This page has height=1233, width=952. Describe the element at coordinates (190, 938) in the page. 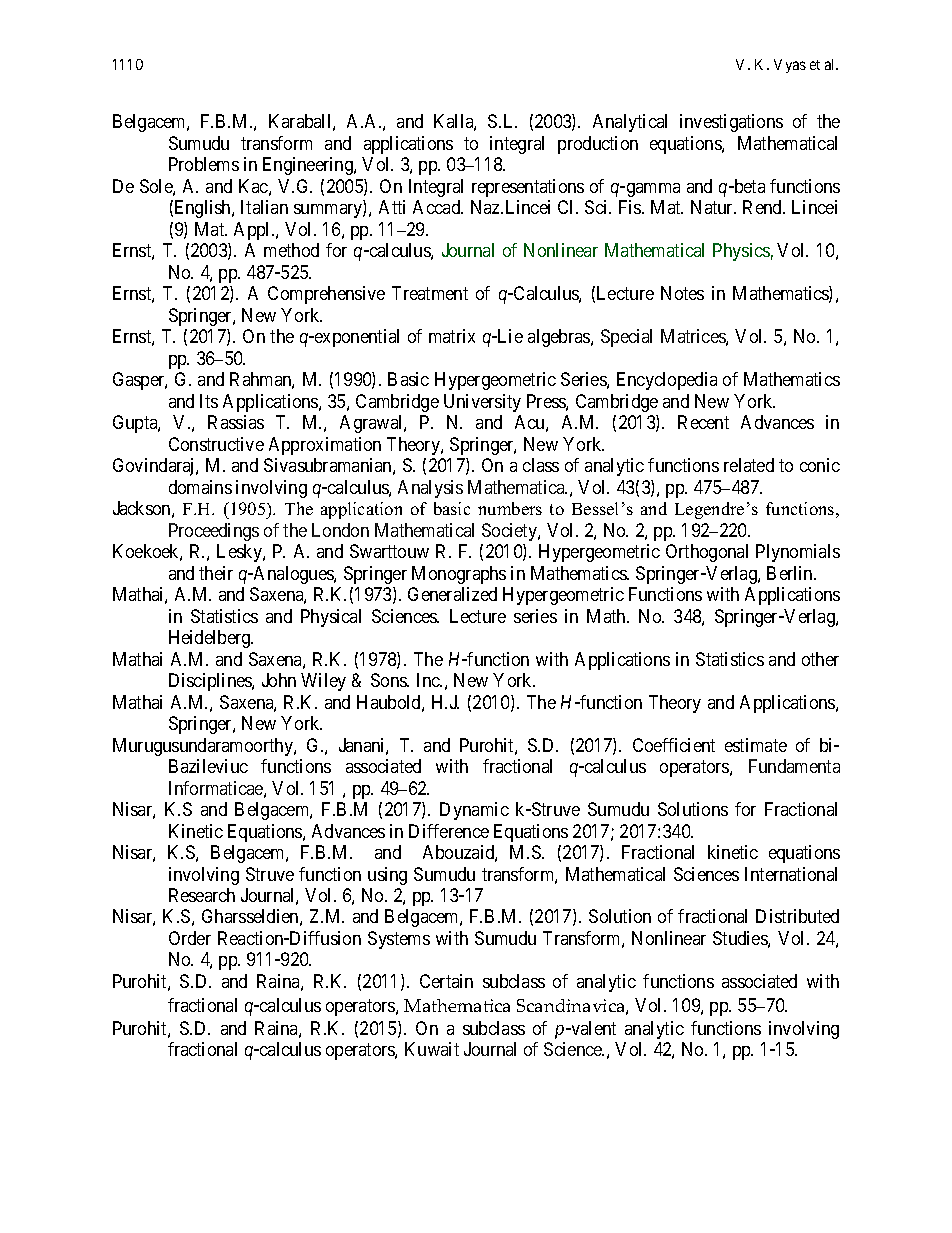

I see `Order` at that location.
